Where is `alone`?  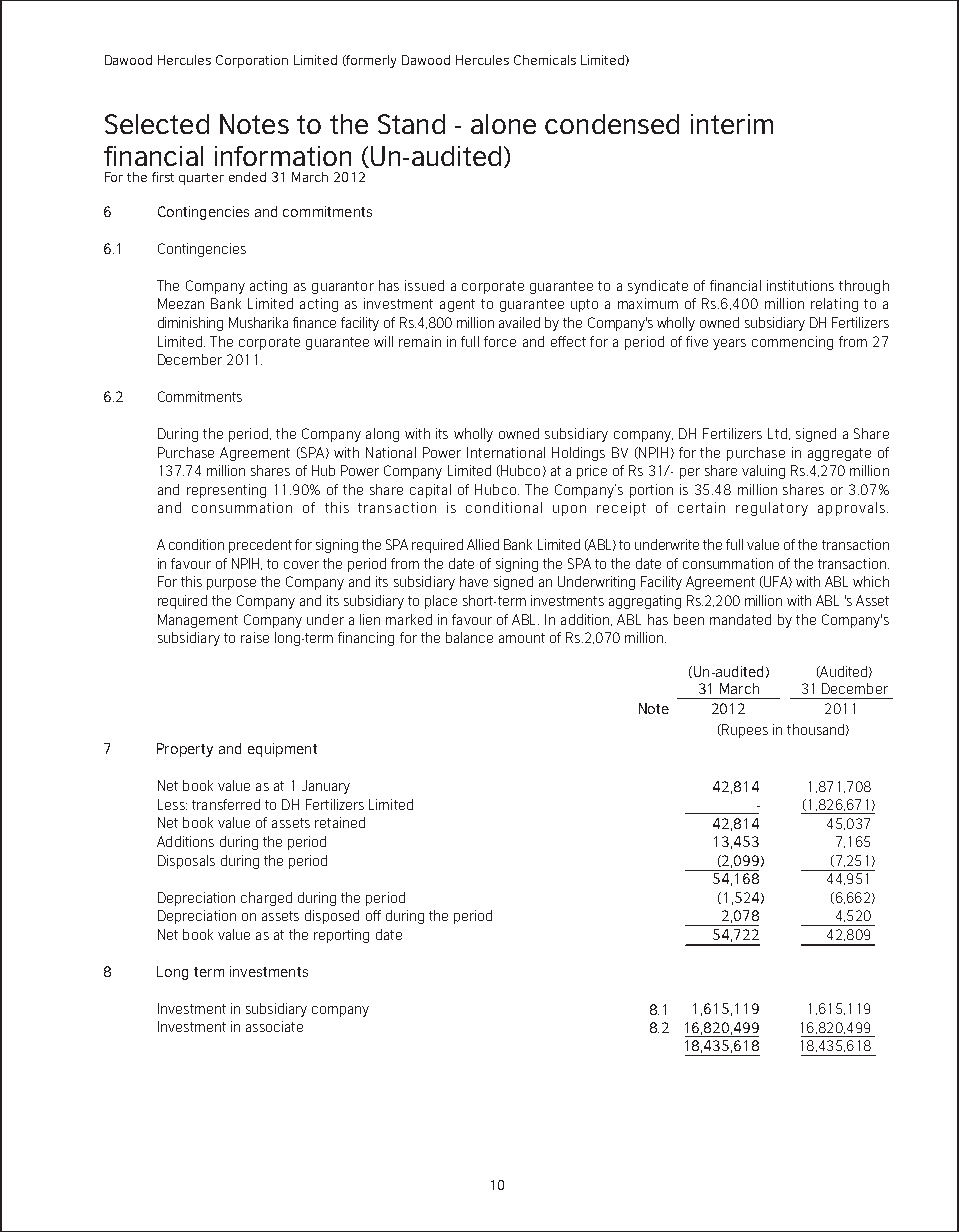
alone is located at coordinates (503, 124).
